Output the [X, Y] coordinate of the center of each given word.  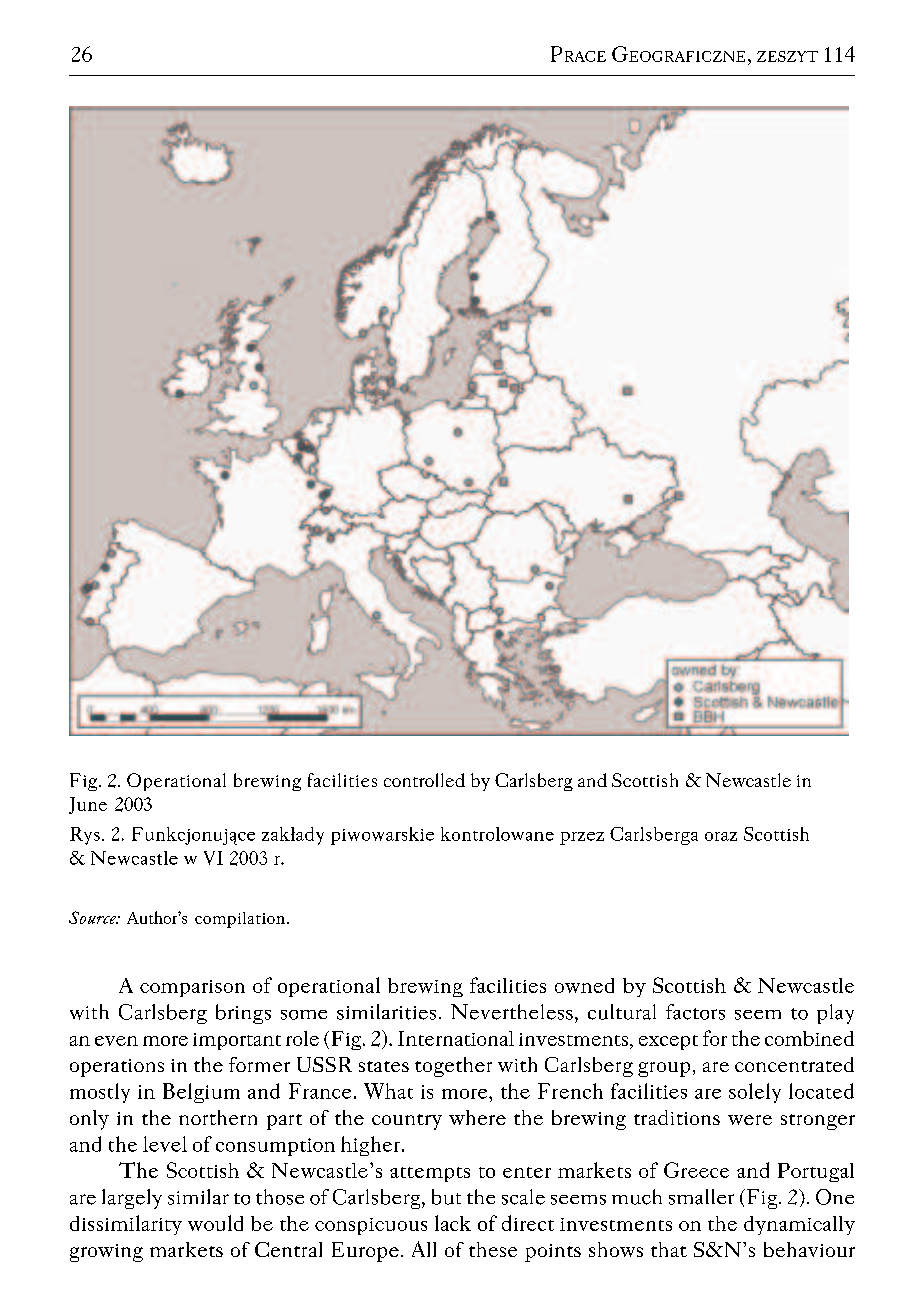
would [215, 1223]
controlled [424, 780]
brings [243, 1014]
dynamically [799, 1225]
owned [584, 985]
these [493, 1249]
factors [695, 1012]
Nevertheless [512, 1012]
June [88, 805]
